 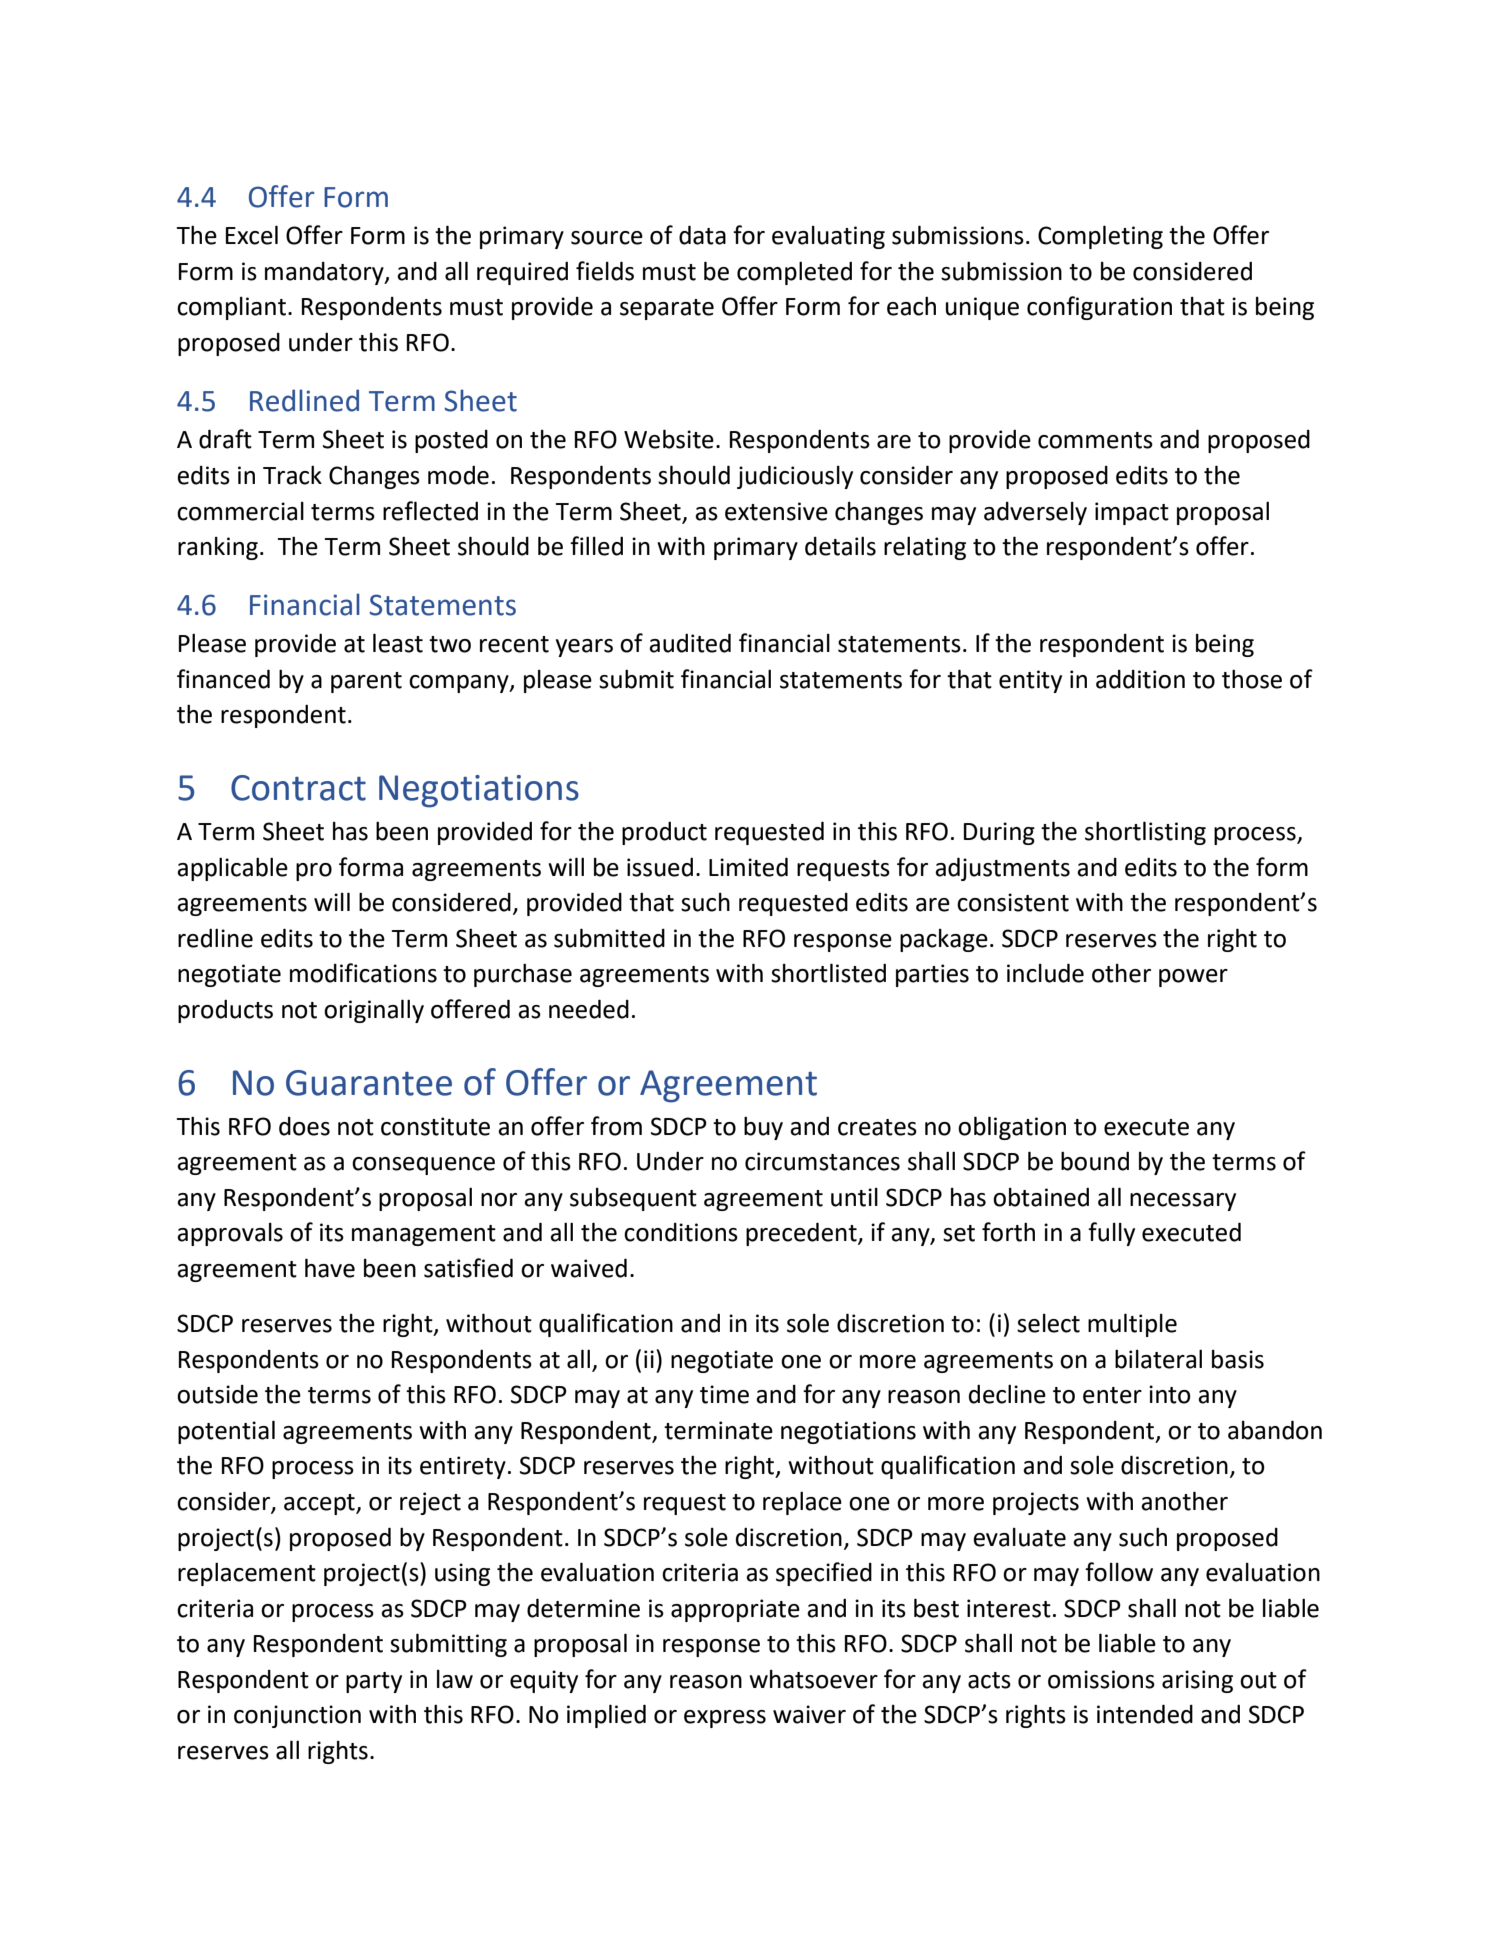 I want to click on power, so click(x=1193, y=978).
